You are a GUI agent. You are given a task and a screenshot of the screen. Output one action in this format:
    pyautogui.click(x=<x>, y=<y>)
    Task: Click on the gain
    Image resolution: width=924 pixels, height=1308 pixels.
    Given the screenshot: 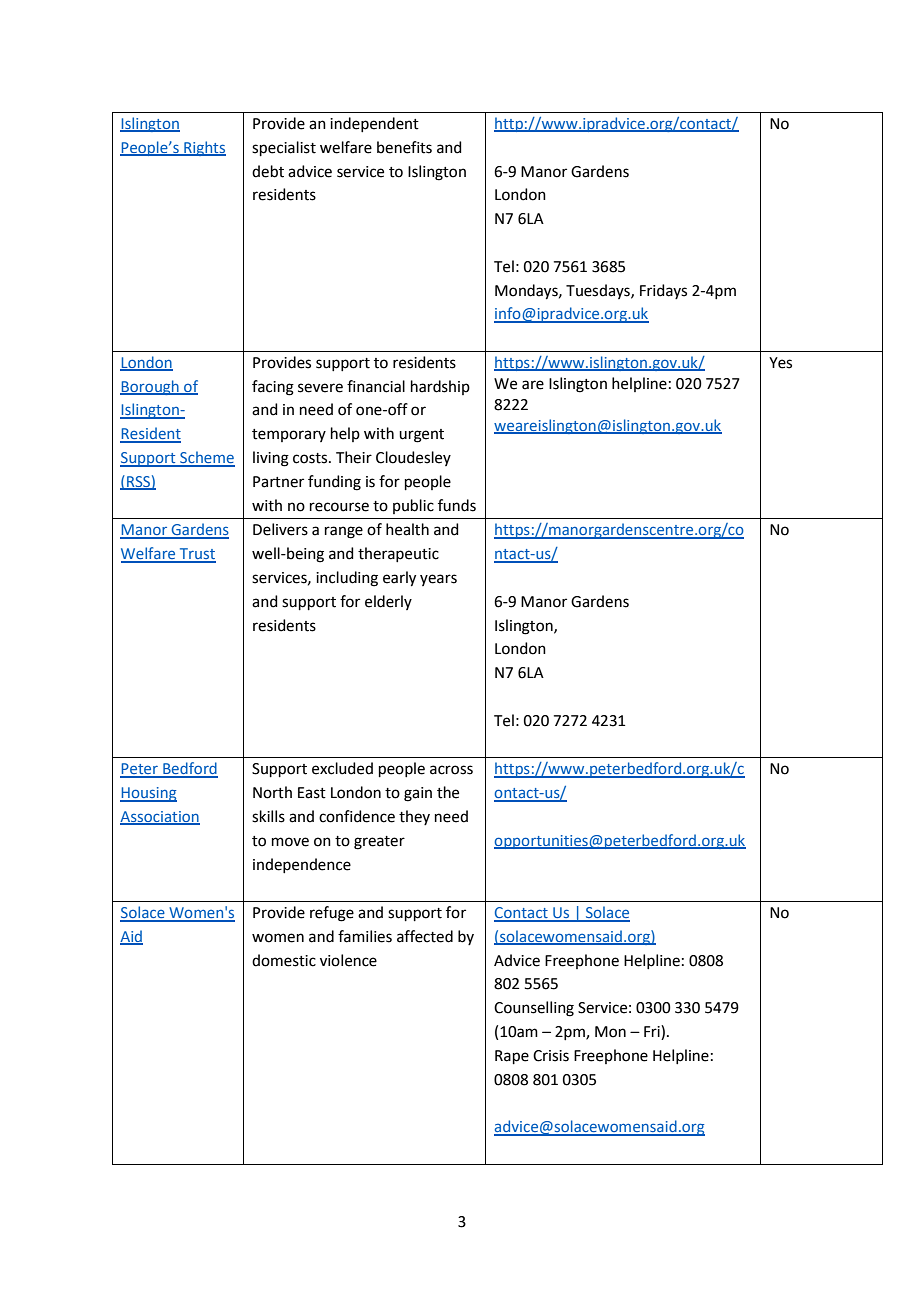 What is the action you would take?
    pyautogui.click(x=418, y=794)
